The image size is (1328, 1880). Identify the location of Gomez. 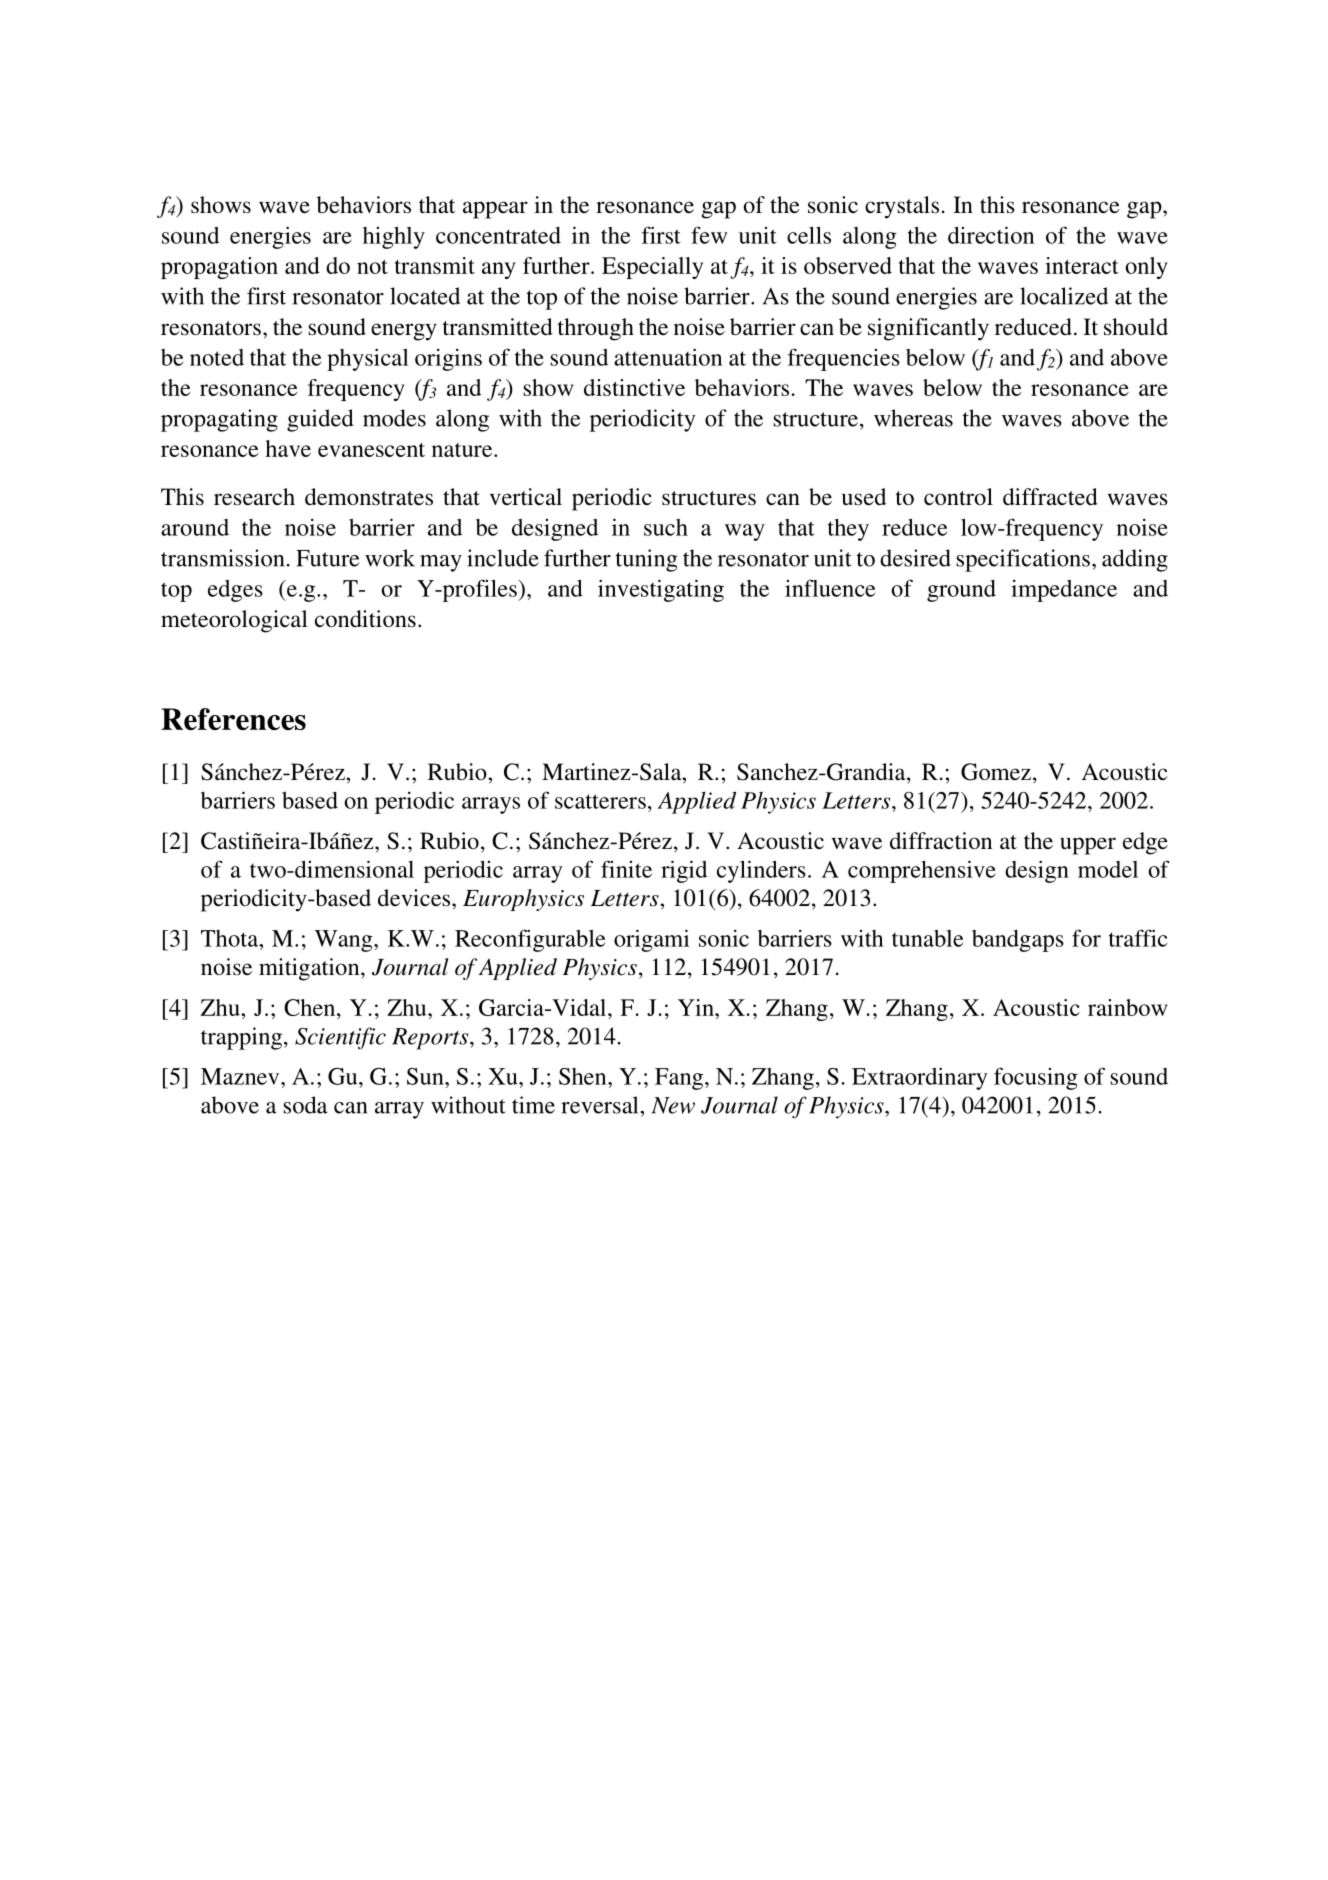
(996, 772).
